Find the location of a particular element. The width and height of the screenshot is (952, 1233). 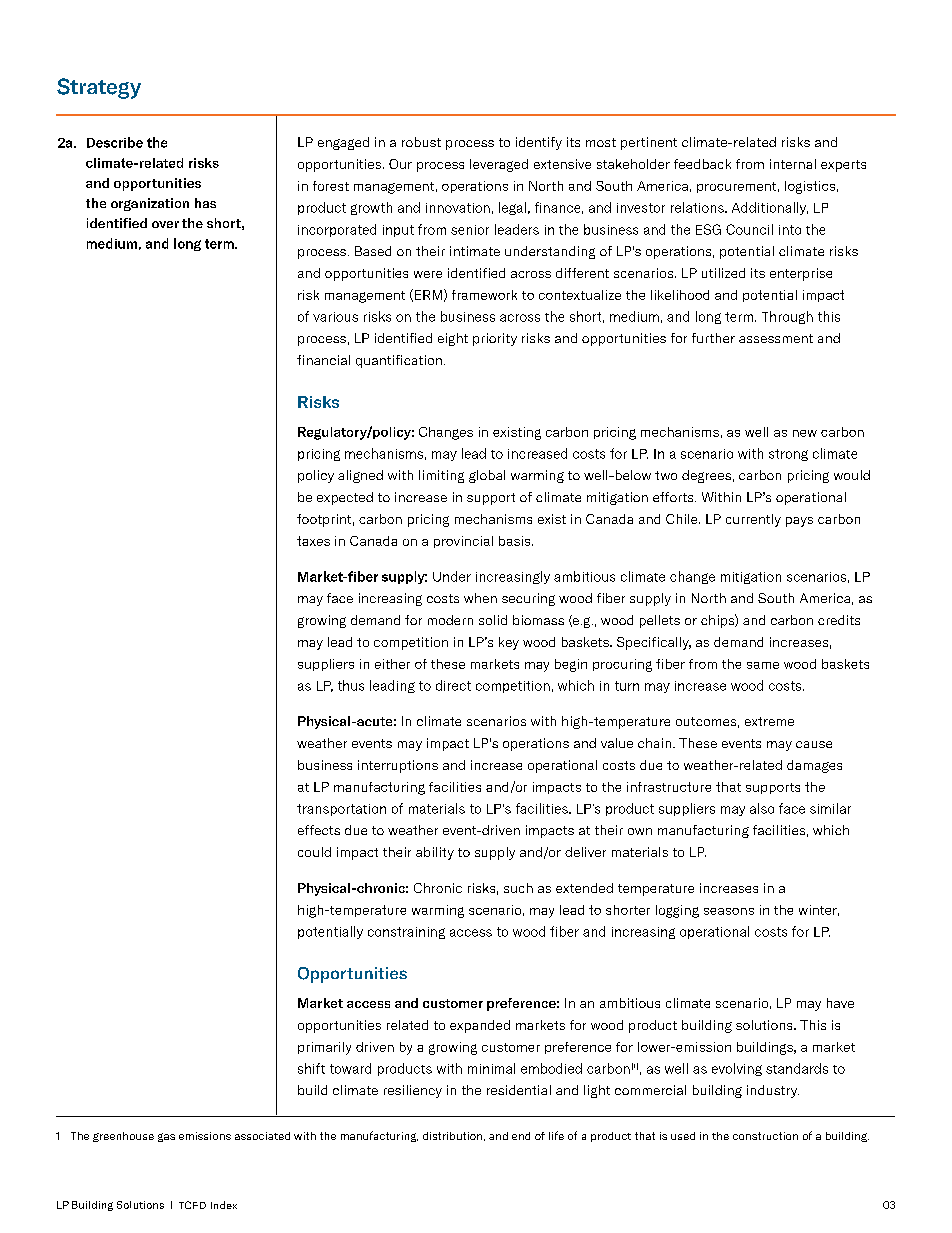

also is located at coordinates (762, 808).
